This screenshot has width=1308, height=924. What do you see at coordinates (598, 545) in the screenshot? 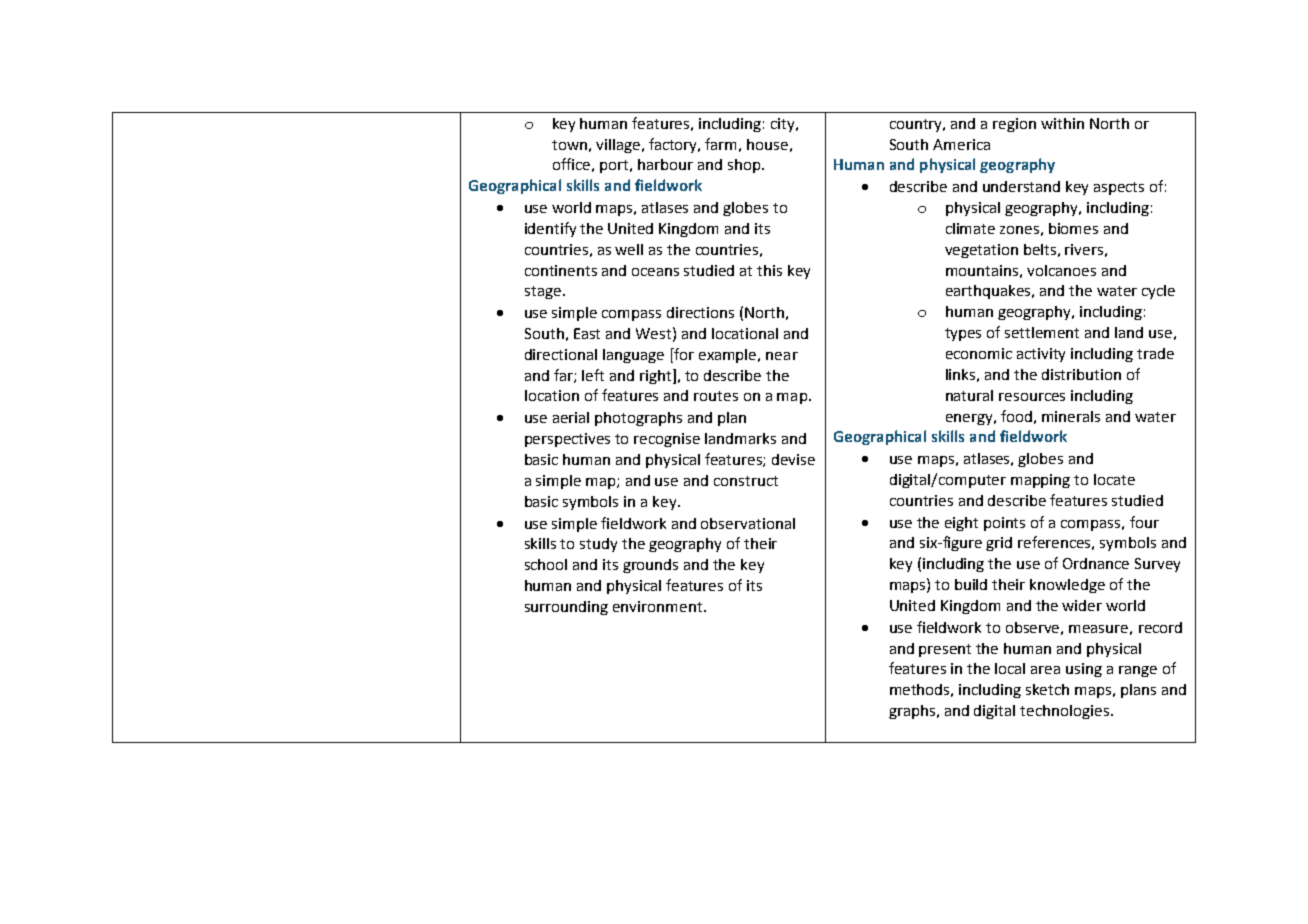
I see `study` at bounding box center [598, 545].
